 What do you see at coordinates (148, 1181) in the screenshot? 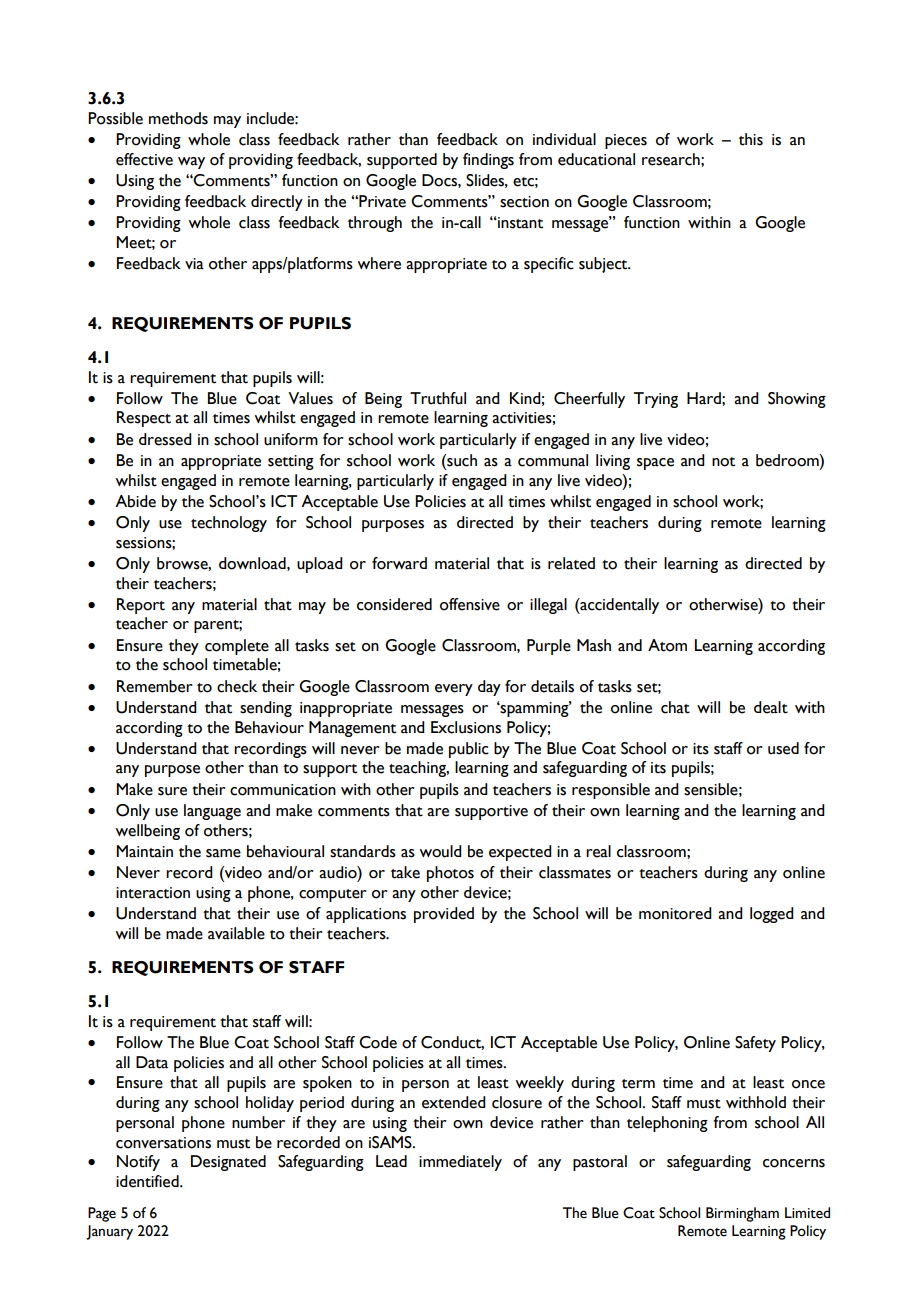
I see `identified` at bounding box center [148, 1181].
